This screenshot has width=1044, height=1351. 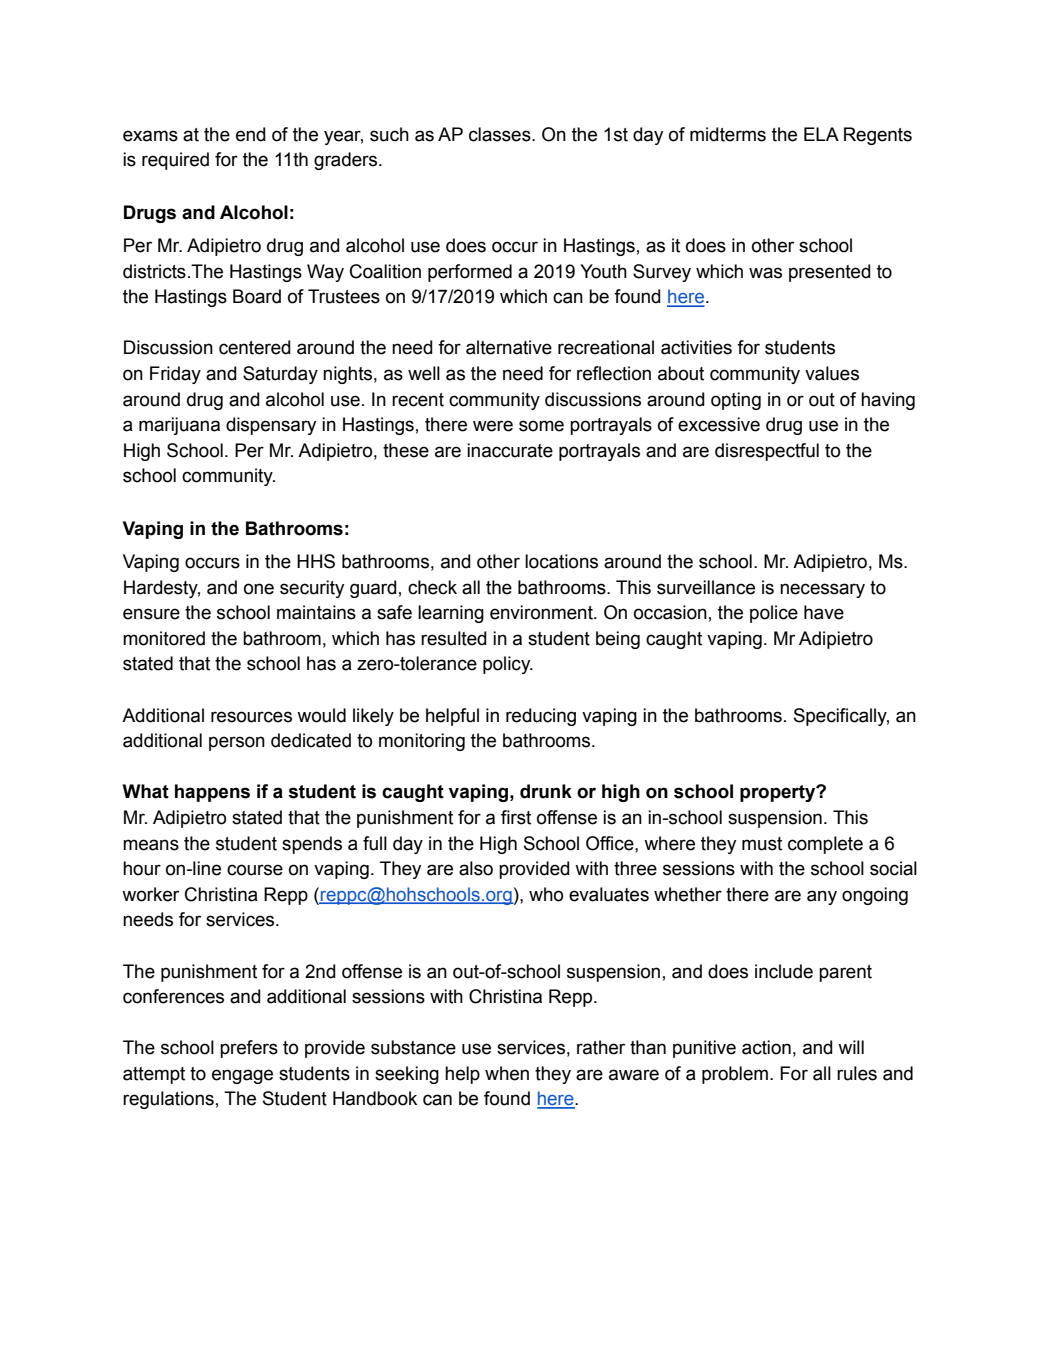 What do you see at coordinates (175, 161) in the screenshot?
I see `required` at bounding box center [175, 161].
